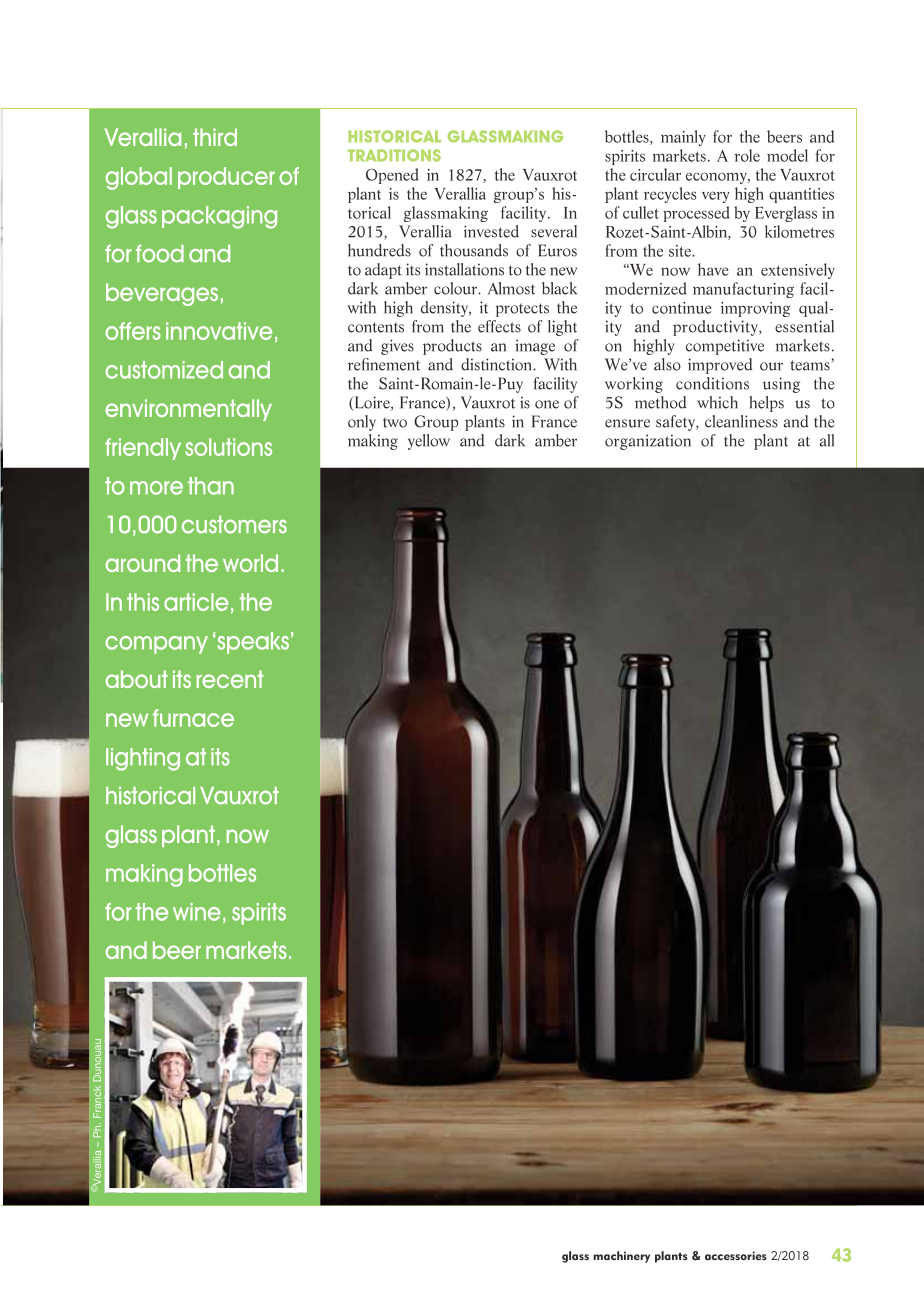  What do you see at coordinates (648, 442) in the screenshot?
I see `organization` at bounding box center [648, 442].
